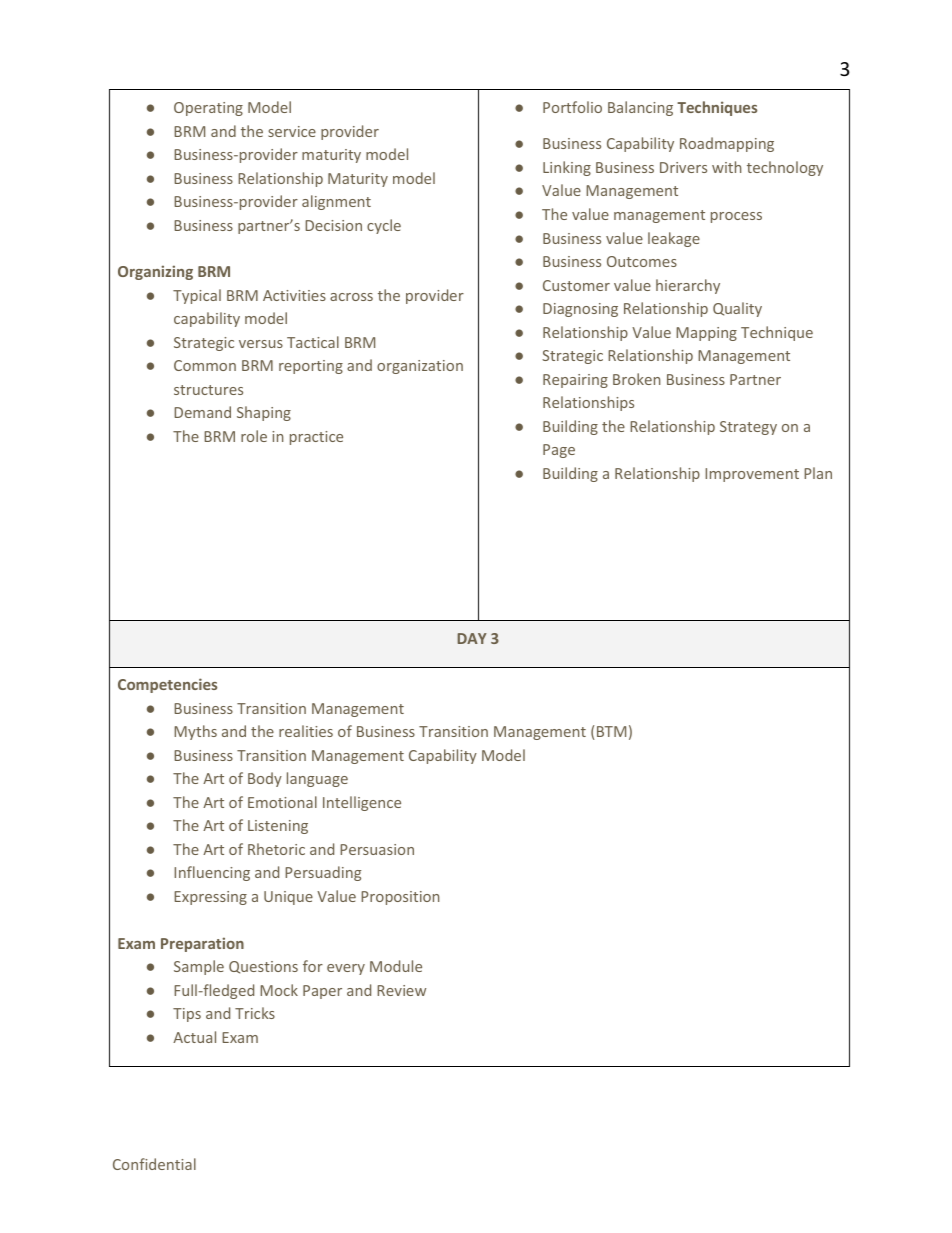 The width and height of the screenshot is (952, 1233). What do you see at coordinates (154, 1164) in the screenshot?
I see `Confidential` at bounding box center [154, 1164].
